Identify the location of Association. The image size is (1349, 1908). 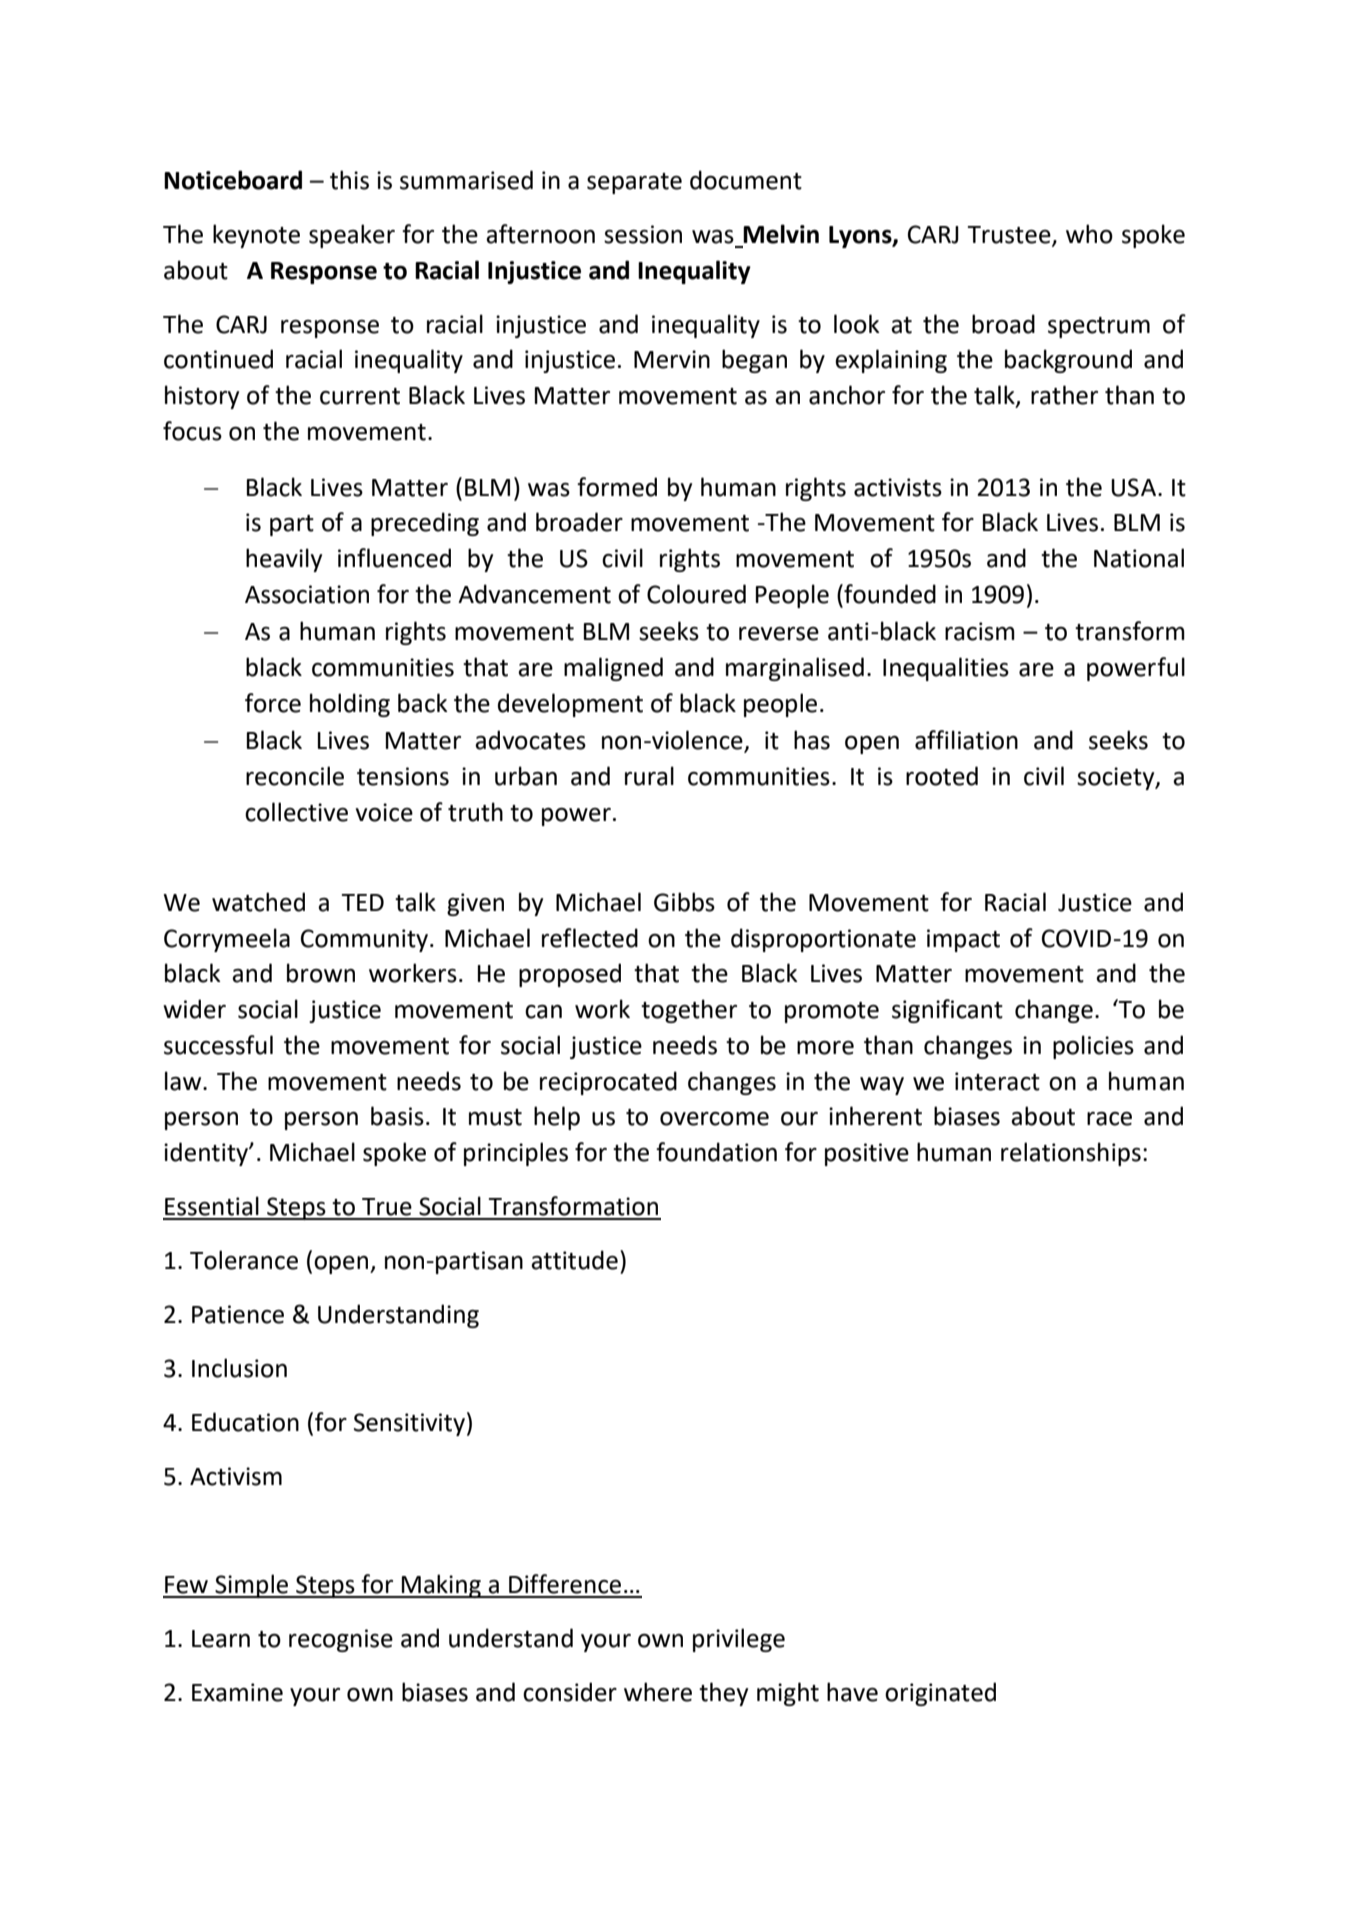
(307, 594).
